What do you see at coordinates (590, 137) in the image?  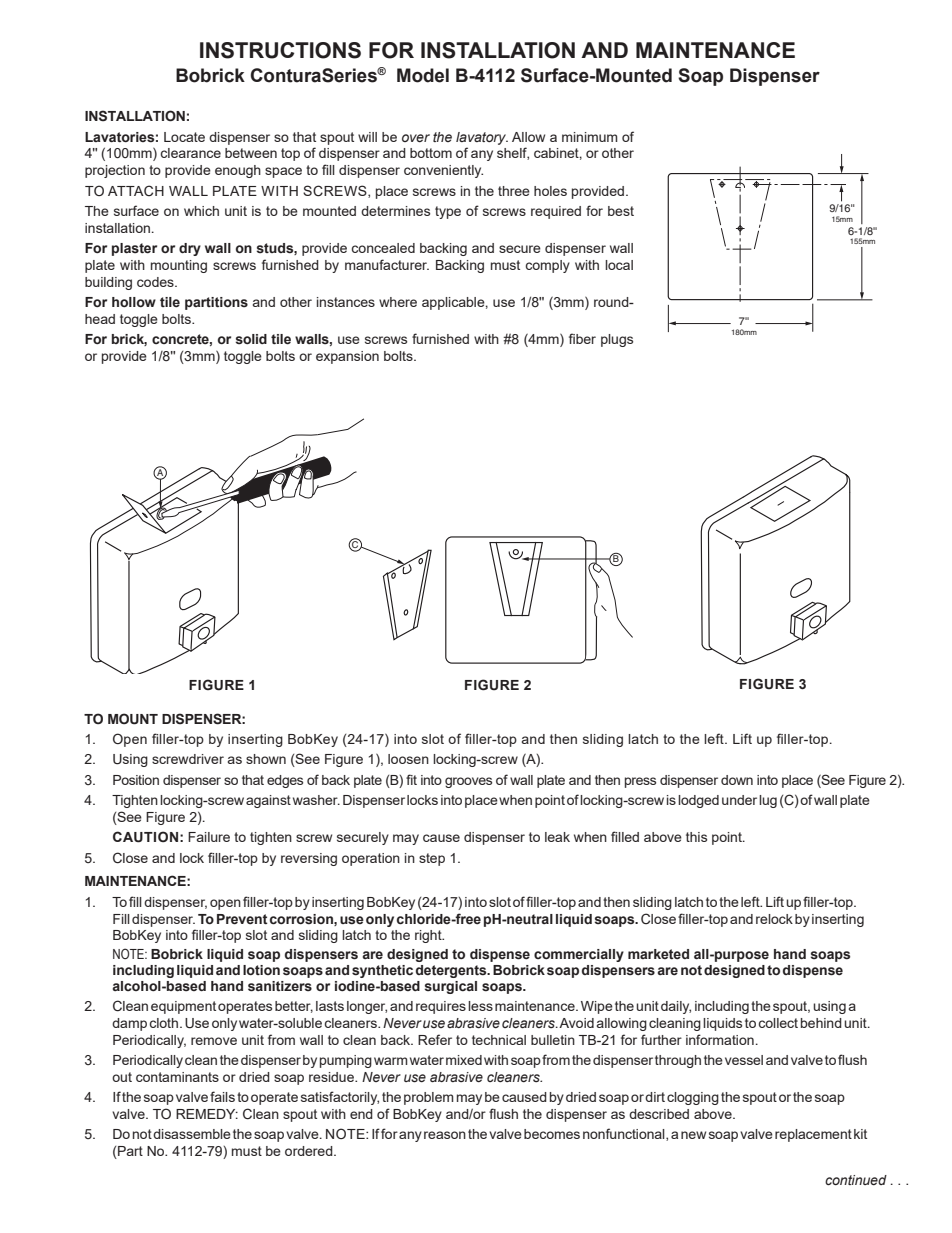 I see `minimum` at bounding box center [590, 137].
